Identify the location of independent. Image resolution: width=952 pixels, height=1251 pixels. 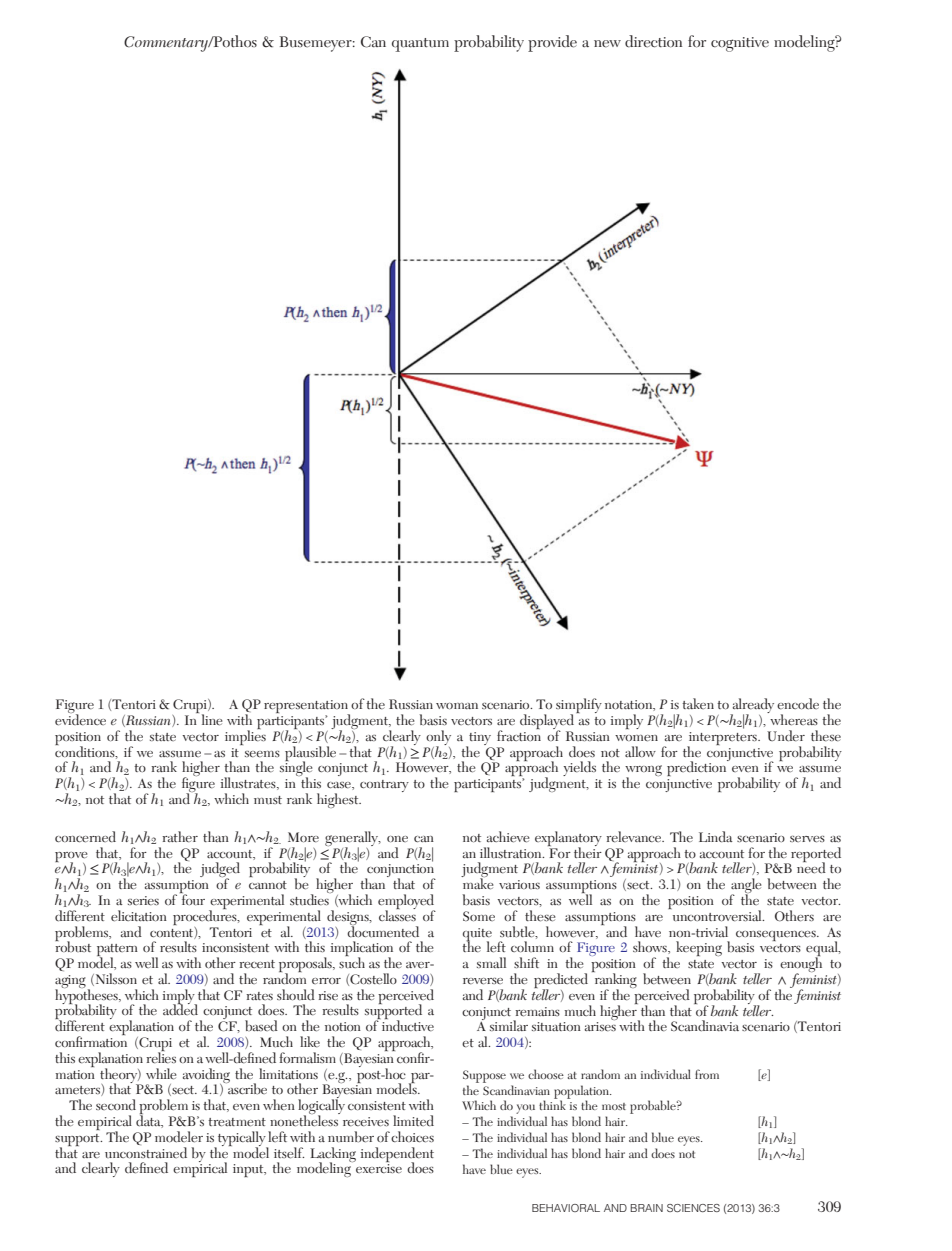
(397, 1155).
